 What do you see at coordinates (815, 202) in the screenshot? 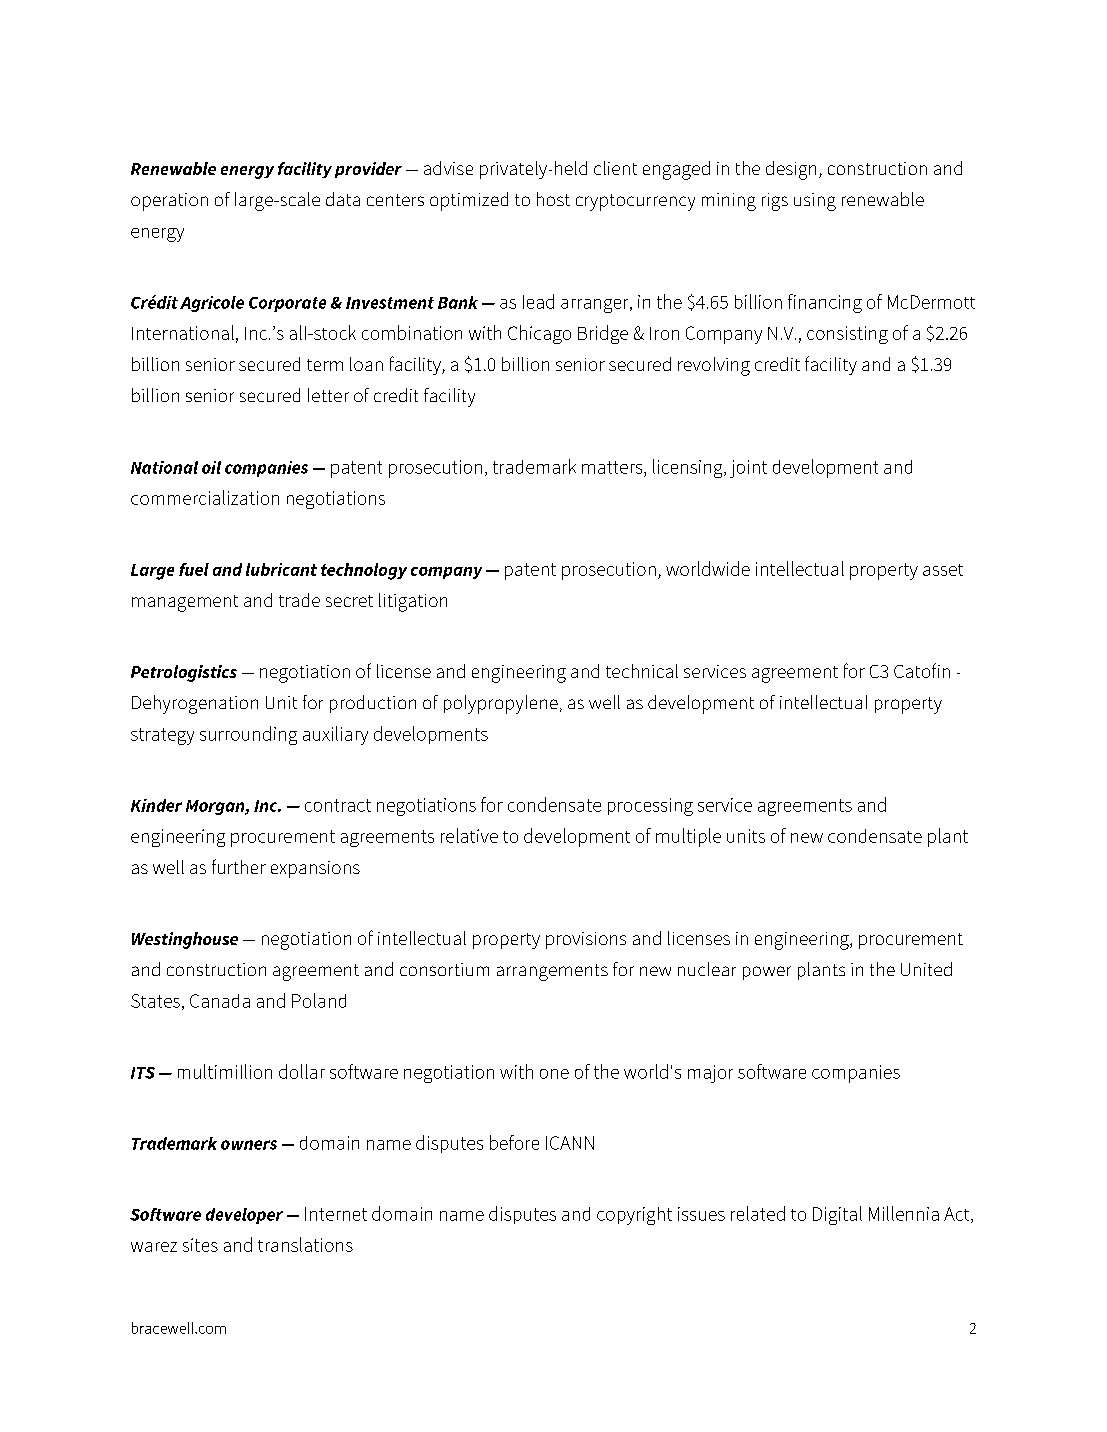
I see `using` at bounding box center [815, 202].
